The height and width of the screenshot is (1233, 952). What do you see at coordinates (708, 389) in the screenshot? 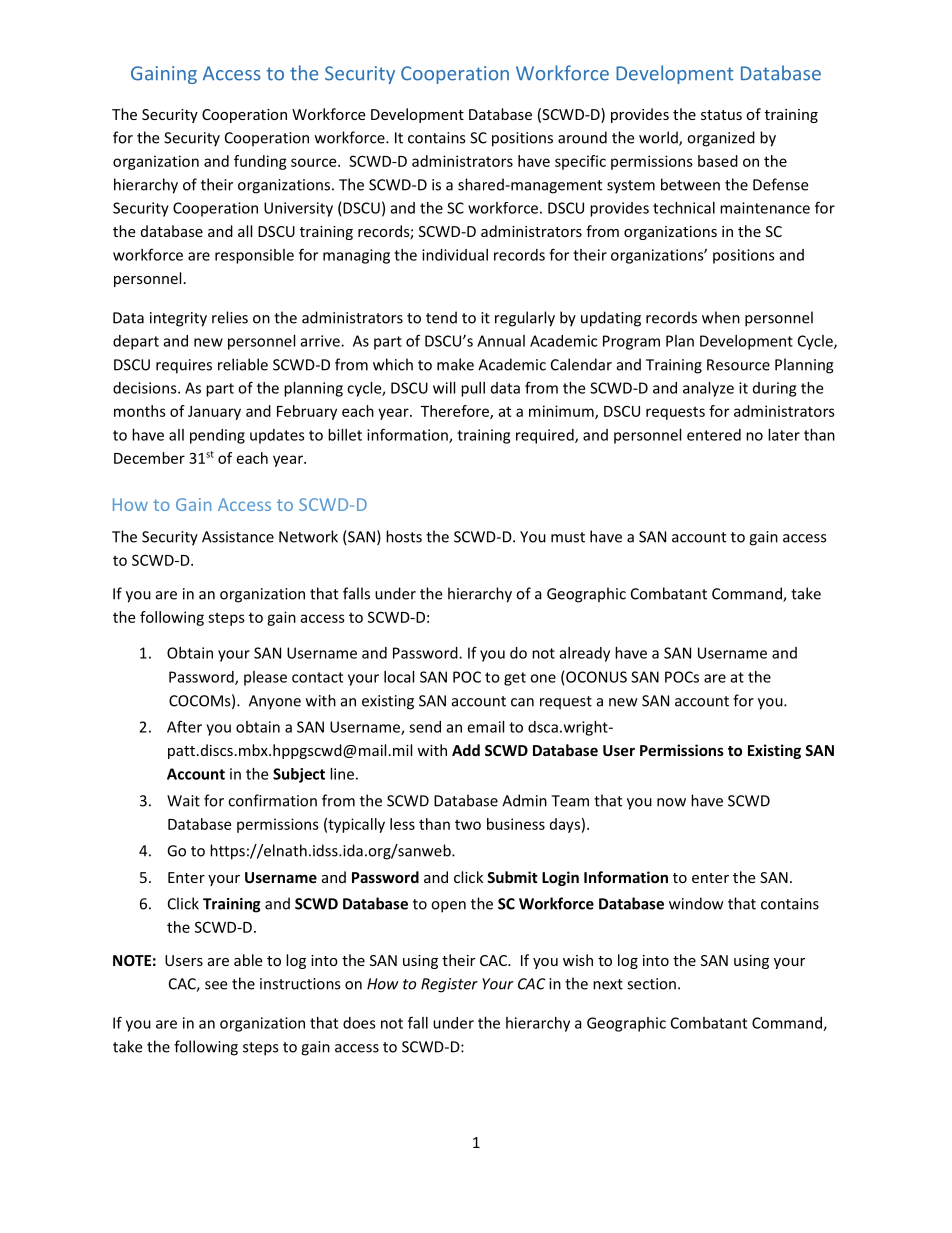
I see `analyze` at bounding box center [708, 389].
